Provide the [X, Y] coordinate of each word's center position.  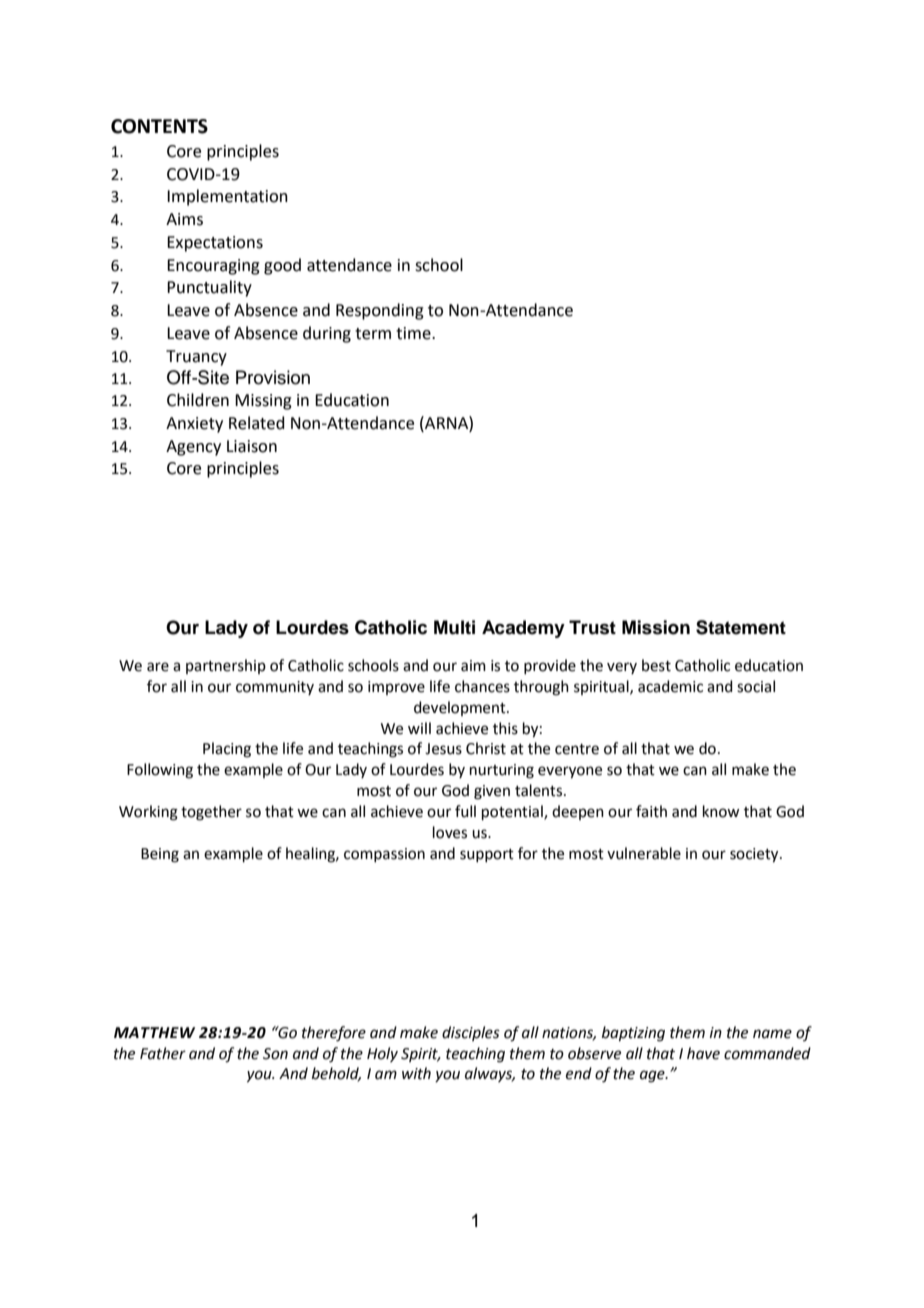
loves [450, 832]
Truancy [196, 358]
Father [163, 1053]
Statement [741, 627]
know [721, 811]
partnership [226, 666]
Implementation [227, 197]
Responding [380, 311]
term [373, 334]
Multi [454, 627]
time [414, 333]
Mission [656, 627]
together [211, 813]
